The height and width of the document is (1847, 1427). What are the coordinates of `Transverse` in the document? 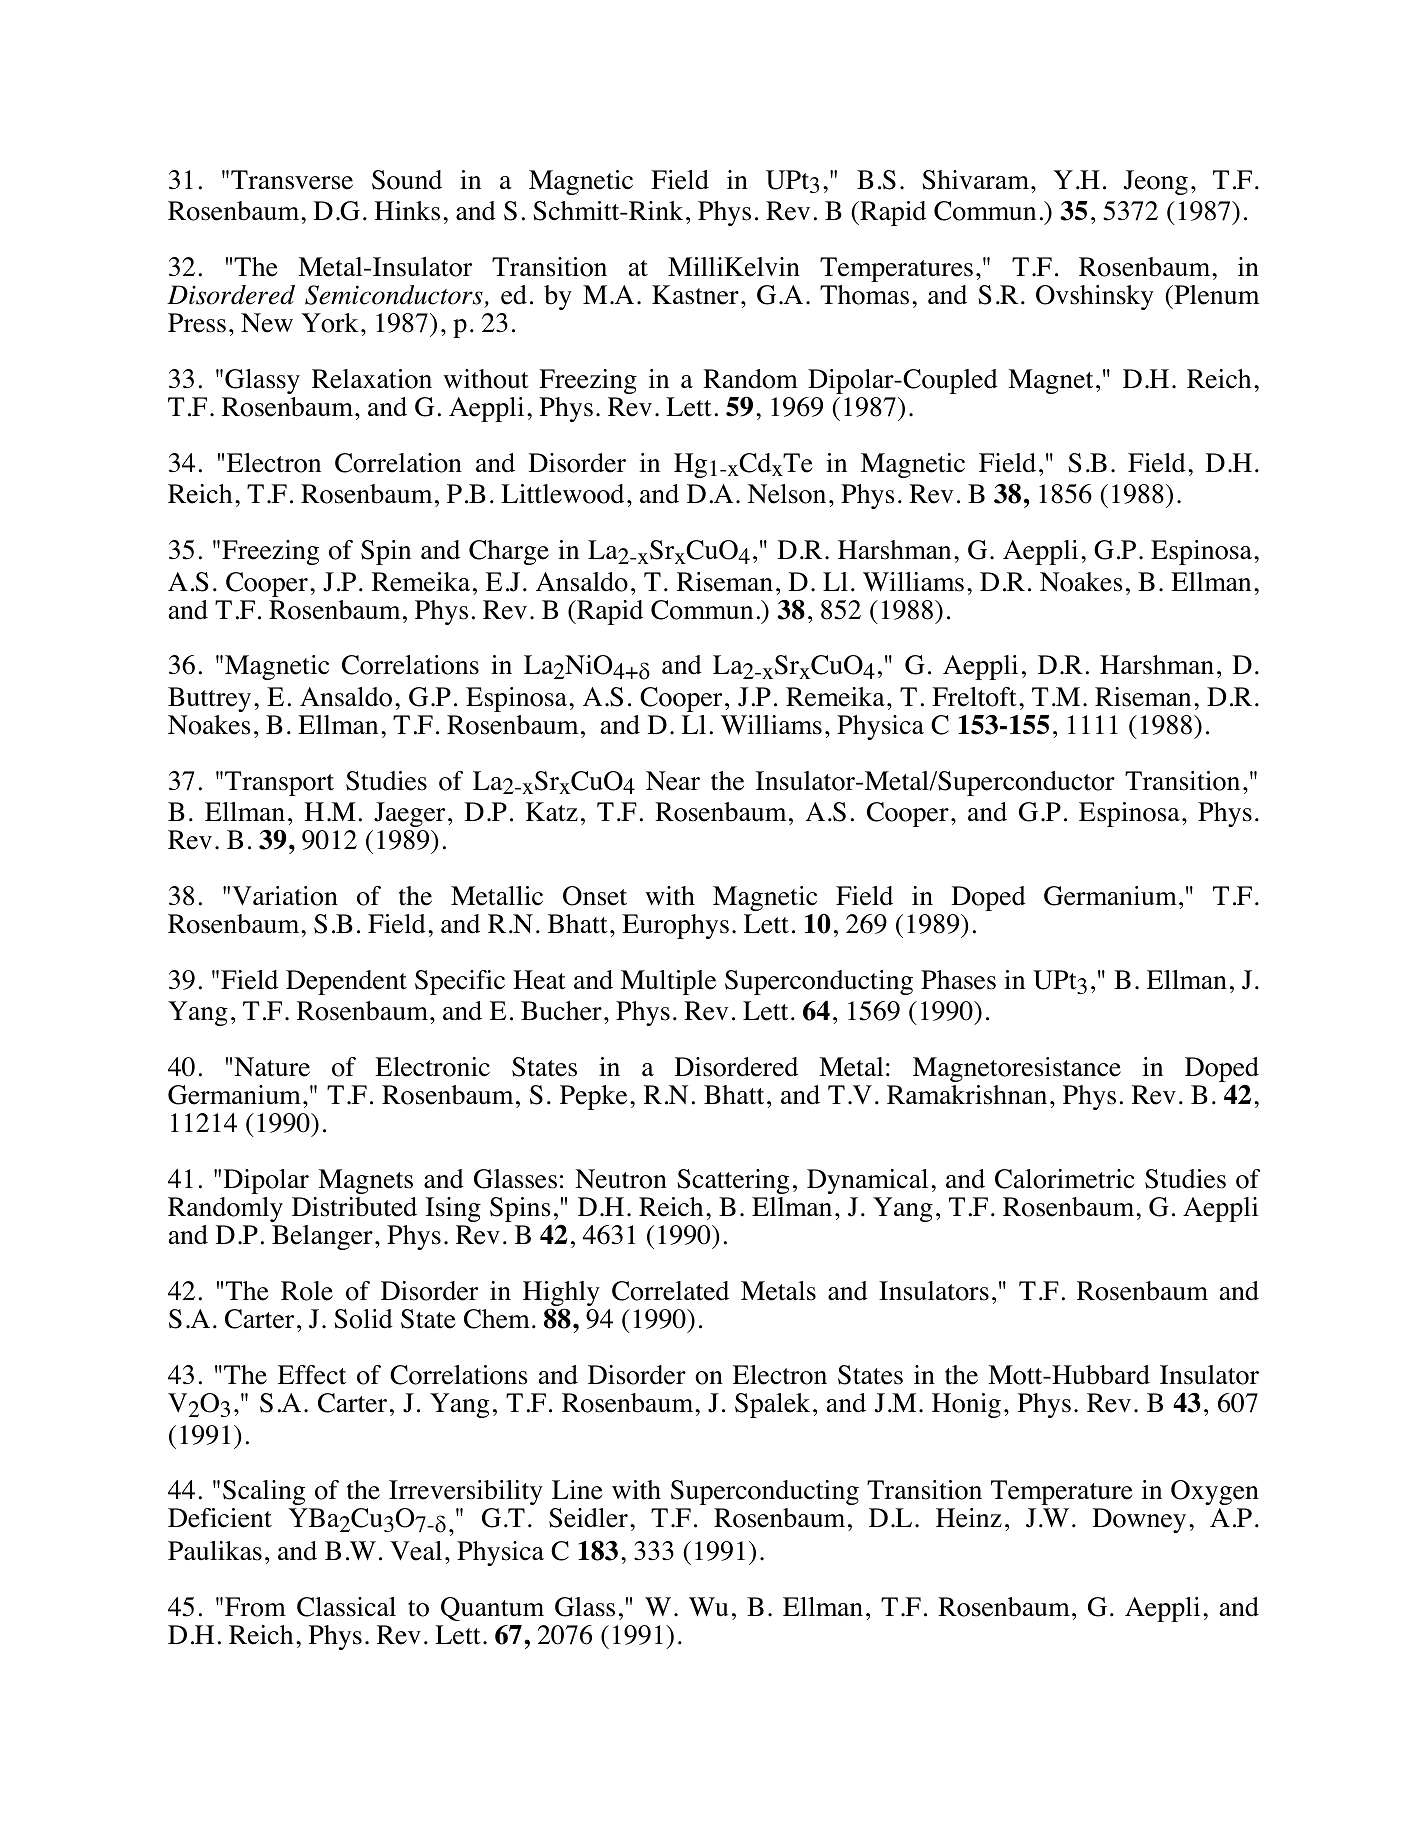 It's located at (292, 180).
